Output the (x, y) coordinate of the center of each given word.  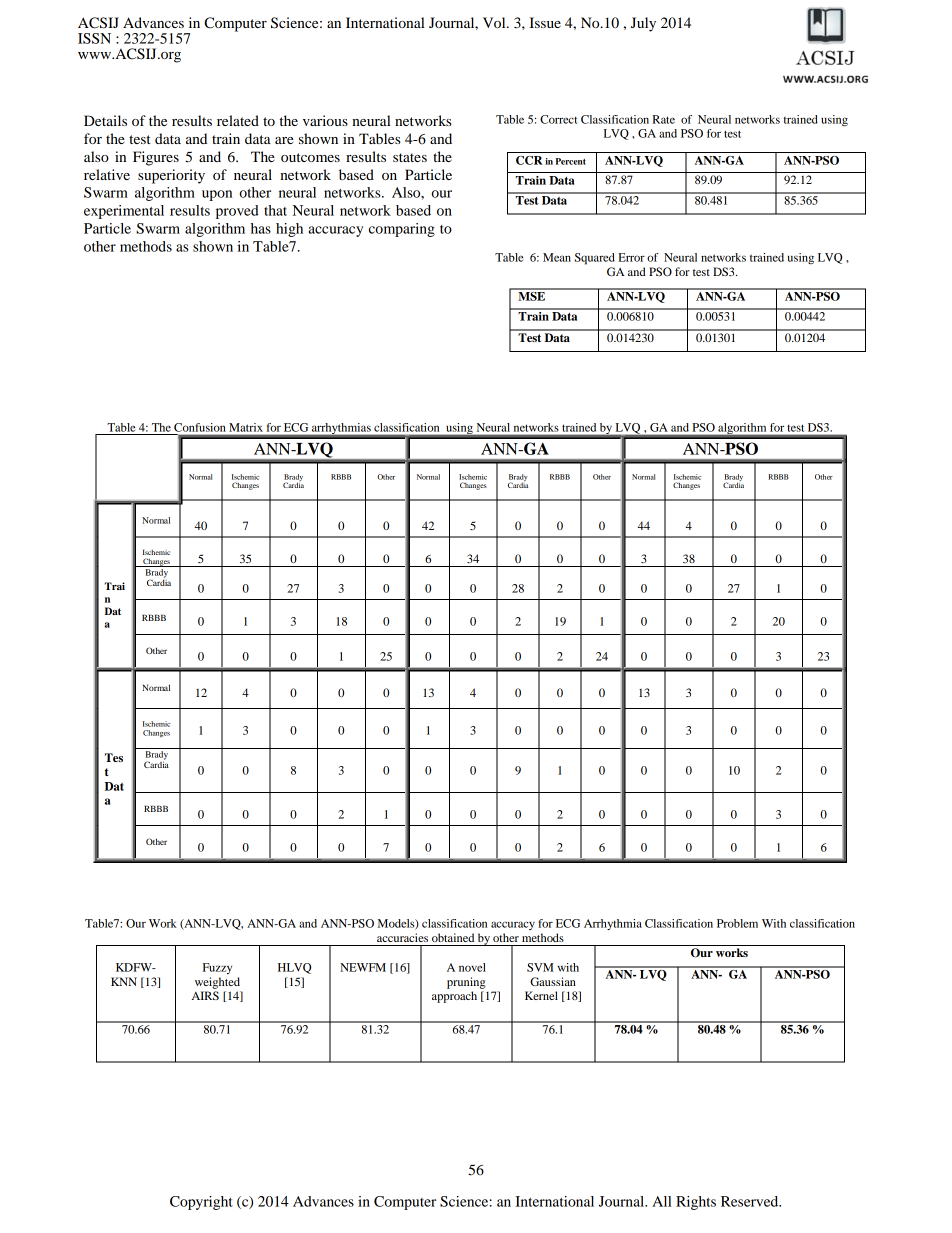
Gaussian (553, 981)
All (662, 1201)
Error (631, 257)
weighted (217, 983)
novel (472, 967)
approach (454, 997)
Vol (495, 22)
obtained (453, 937)
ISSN (94, 38)
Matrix (246, 427)
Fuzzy (217, 968)
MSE (532, 295)
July (643, 24)
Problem (737, 923)
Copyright (201, 1203)
